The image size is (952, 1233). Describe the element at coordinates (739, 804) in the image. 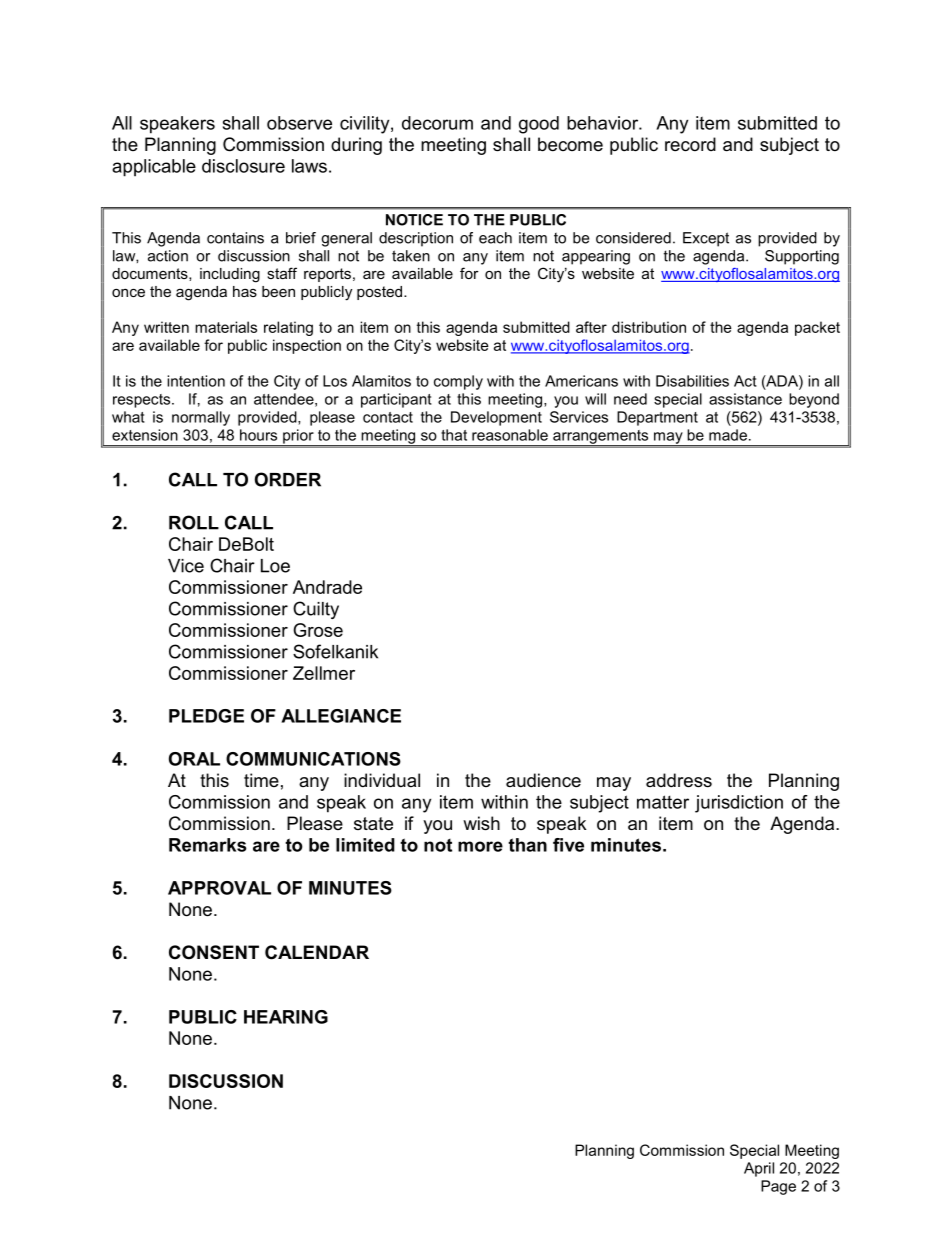

I see `jurisdiction` at that location.
